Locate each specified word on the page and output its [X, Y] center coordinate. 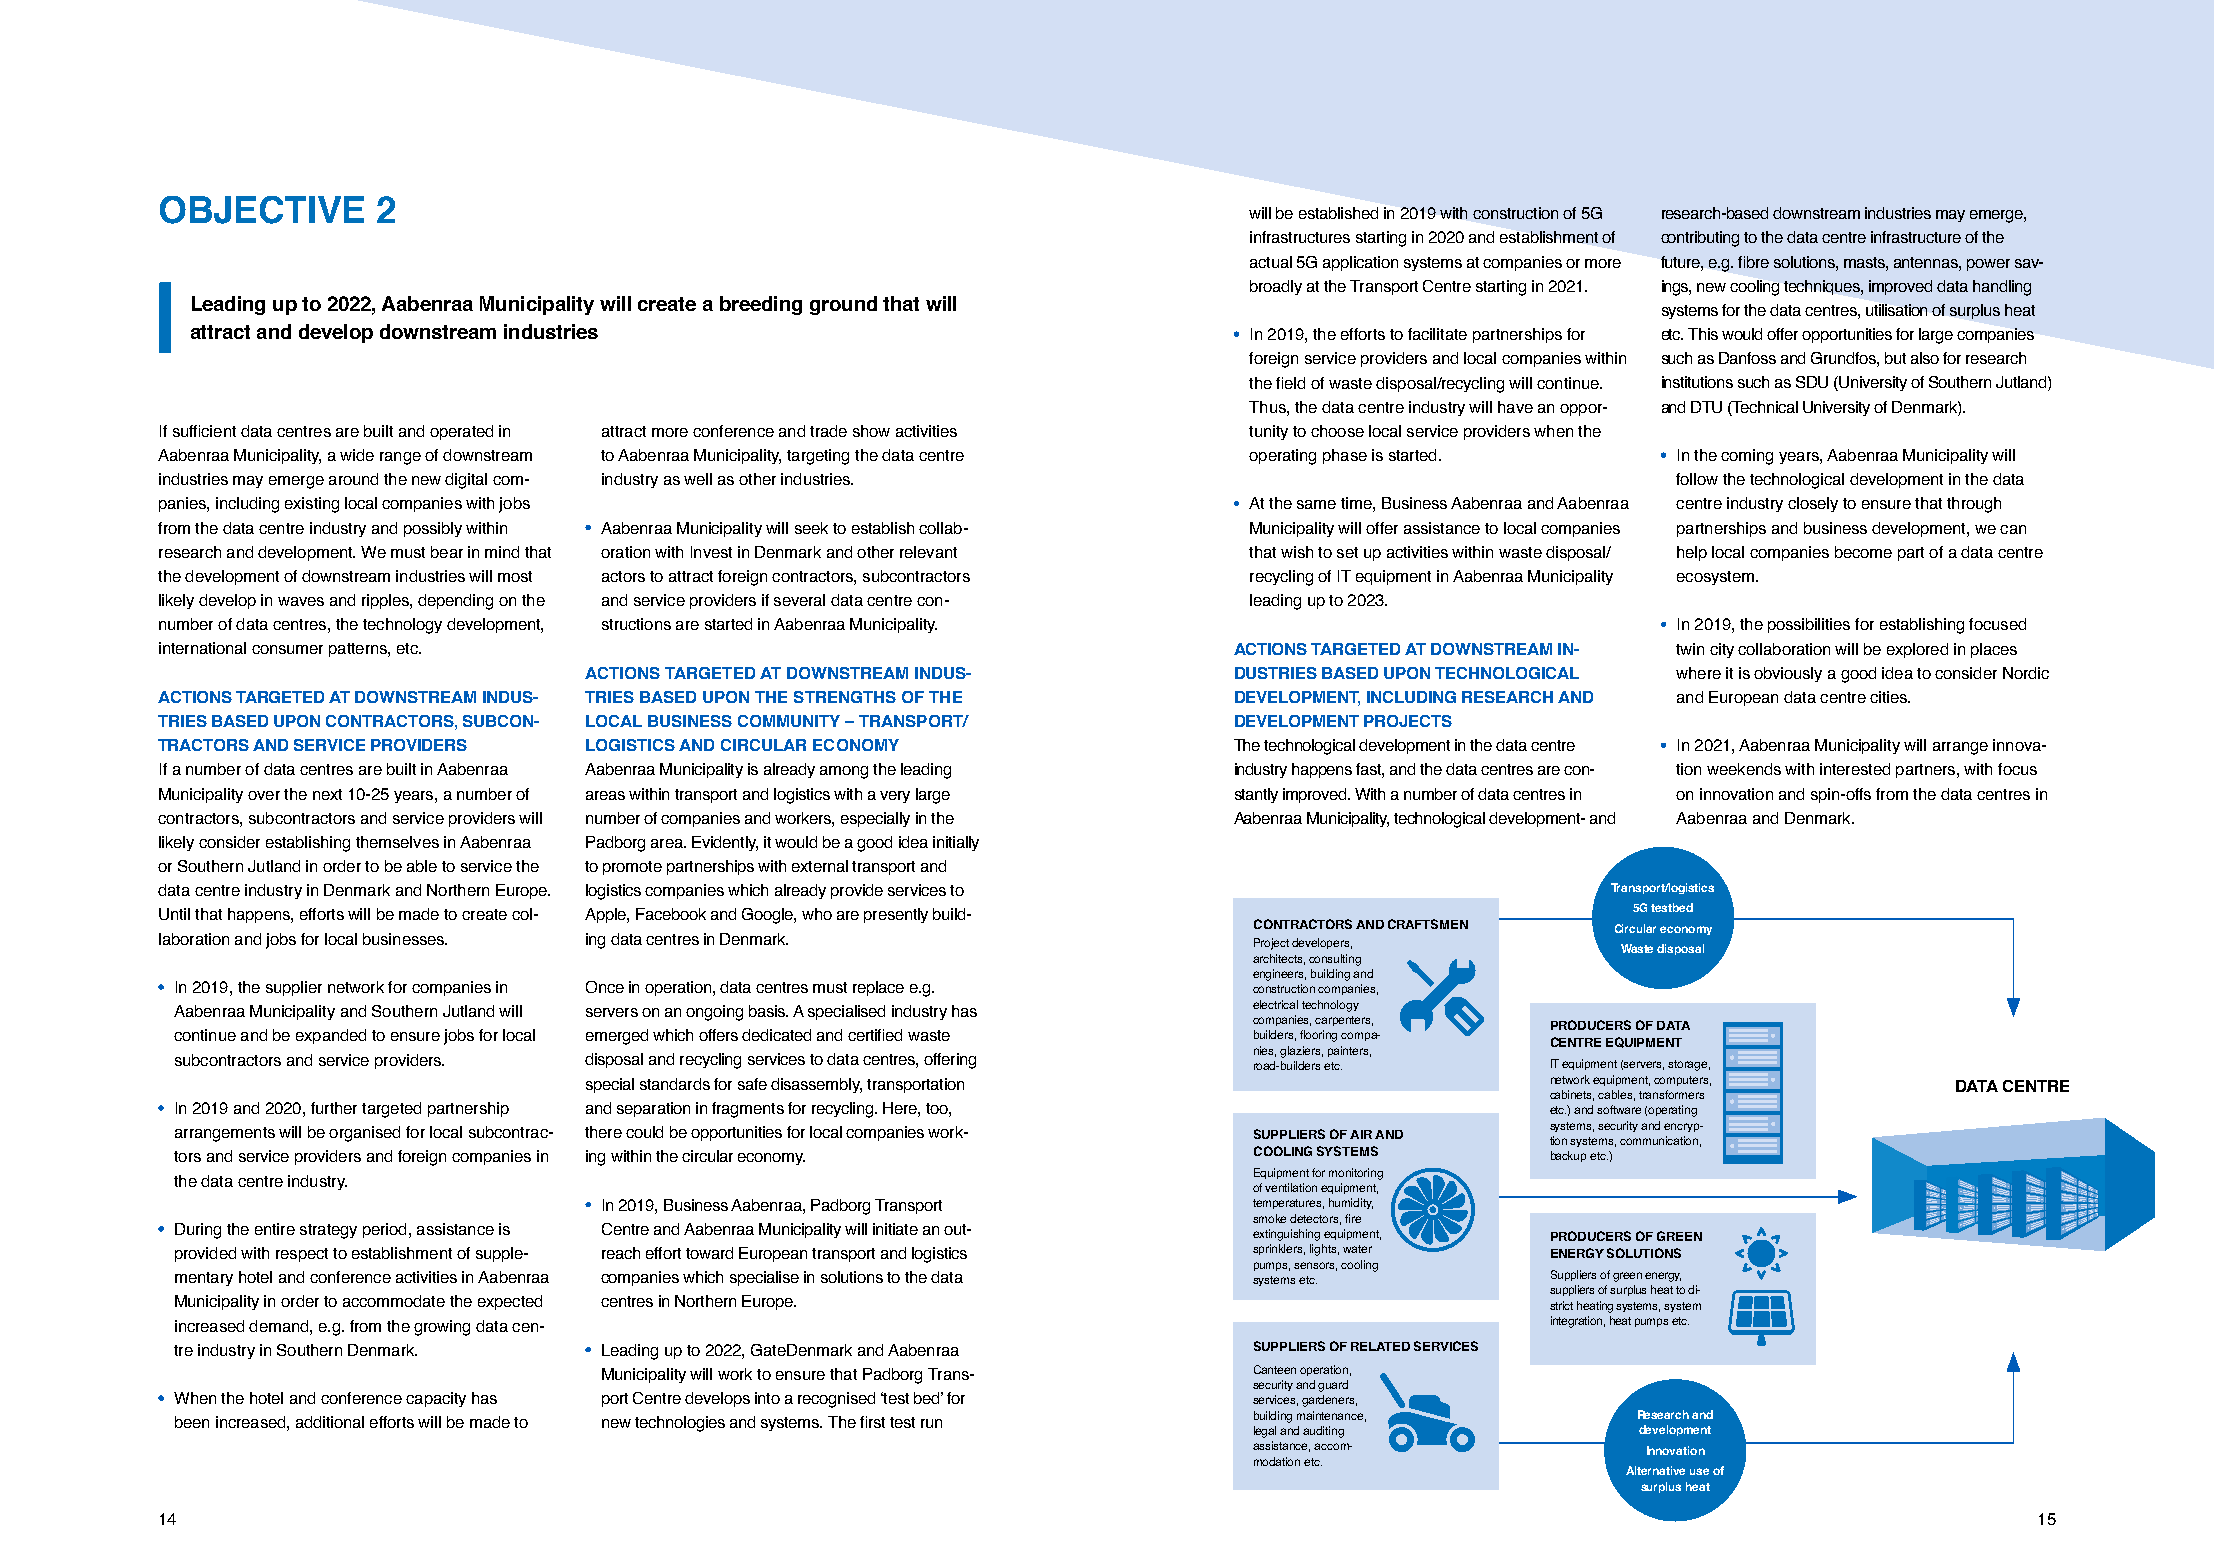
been [192, 1422]
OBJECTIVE [262, 210]
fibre [1753, 262]
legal [1265, 1432]
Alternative [1655, 1470]
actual [1271, 262]
